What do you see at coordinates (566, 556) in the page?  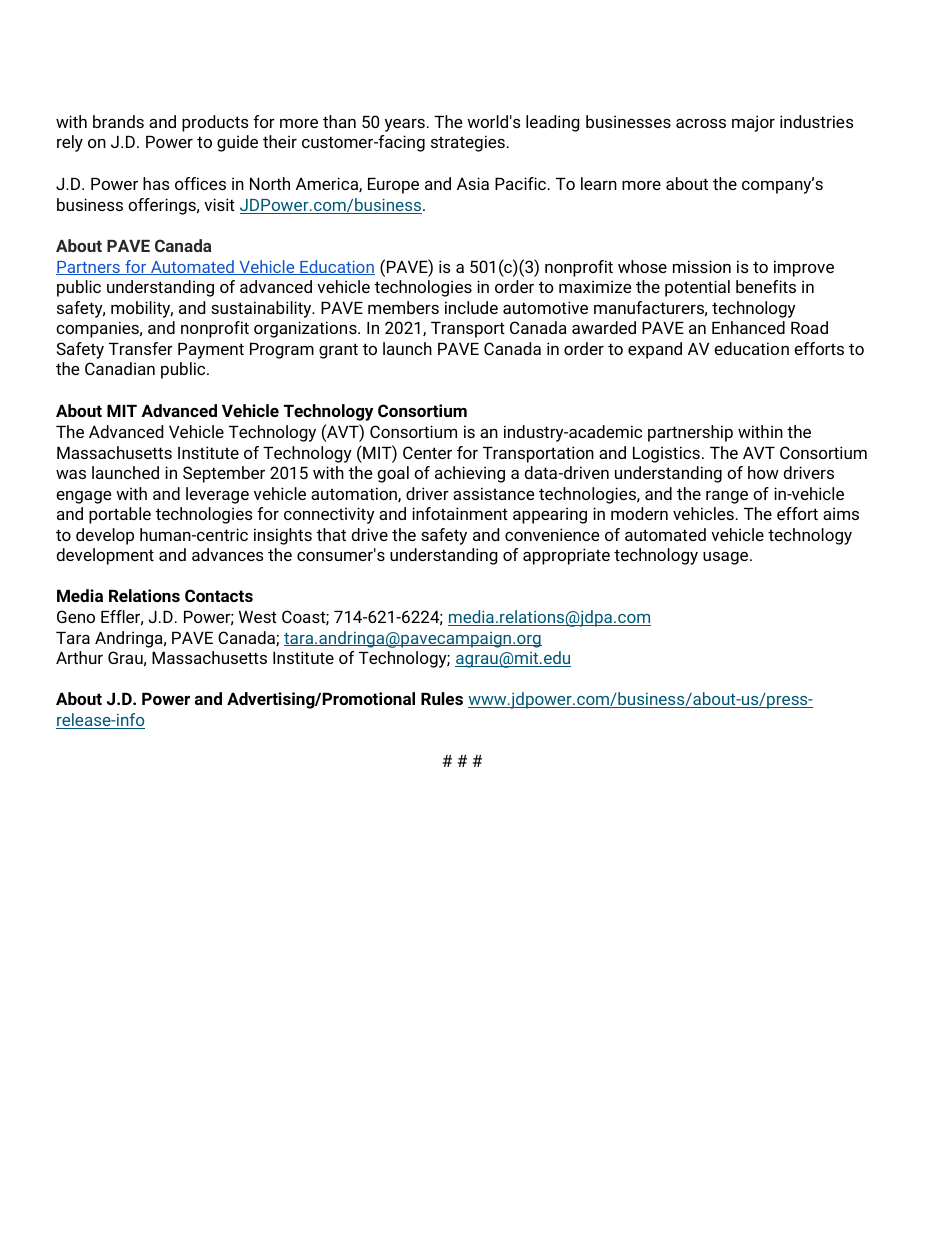 I see `appropriate` at bounding box center [566, 556].
